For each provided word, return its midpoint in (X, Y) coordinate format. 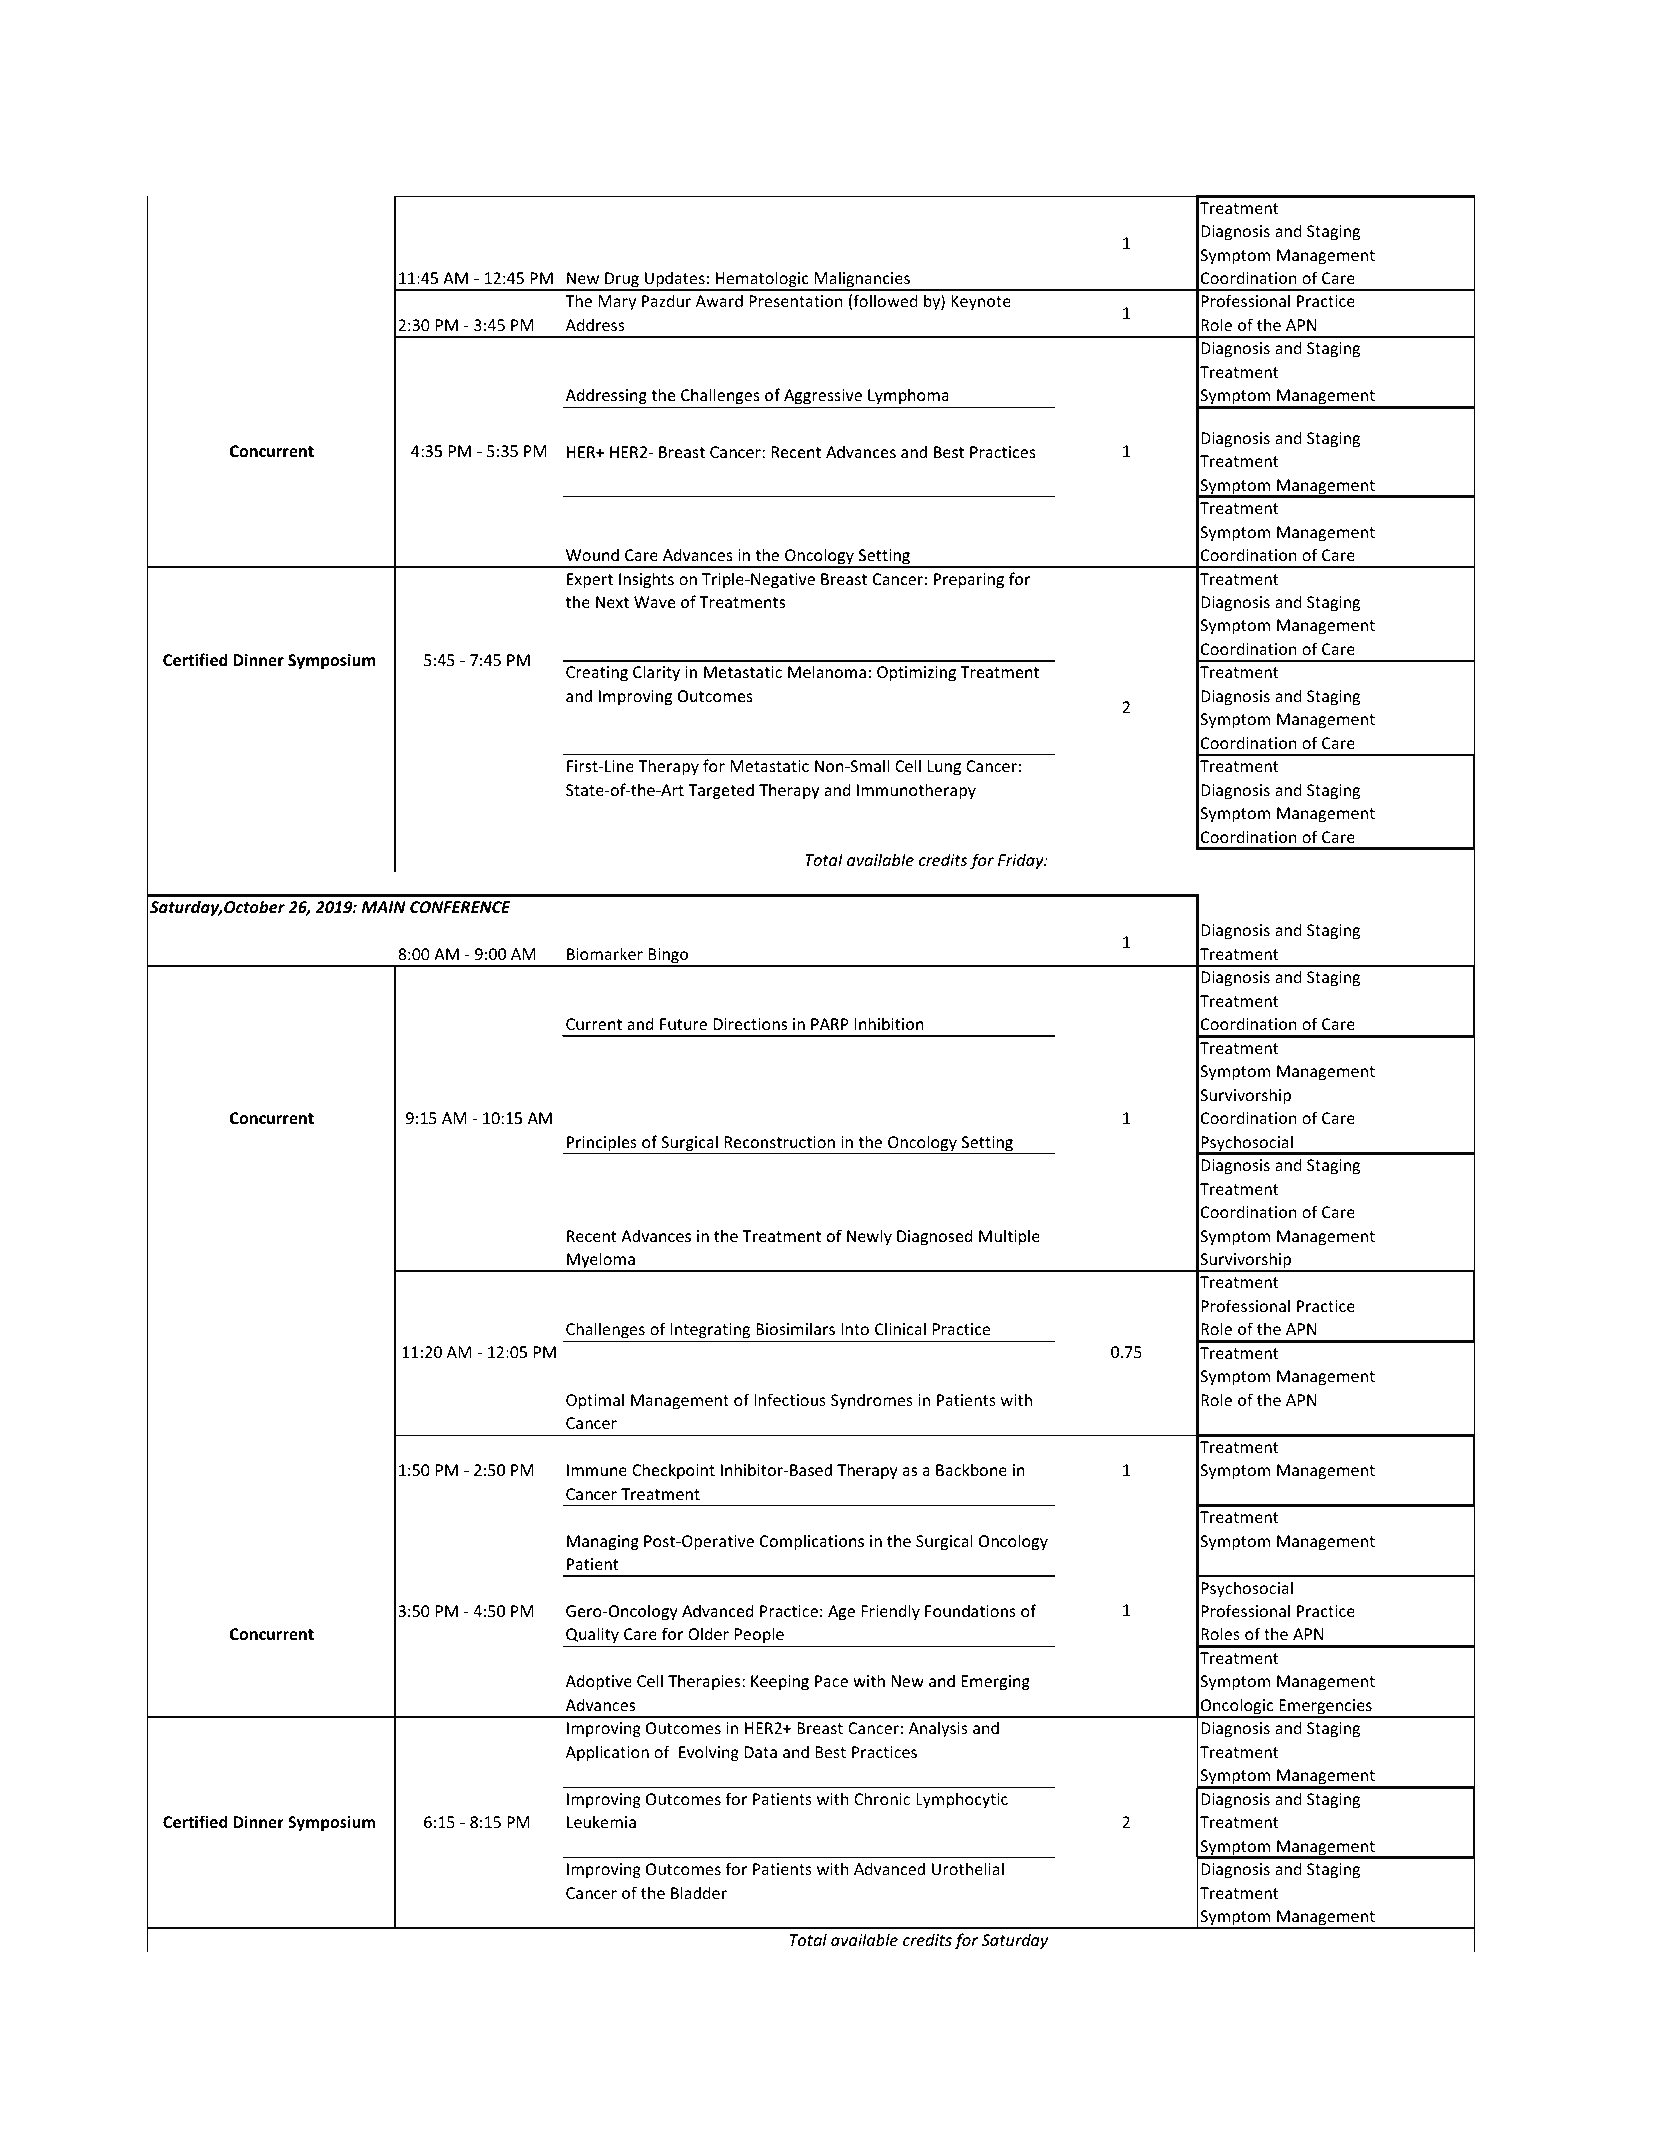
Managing (603, 1543)
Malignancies (862, 280)
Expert (590, 581)
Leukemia (601, 1821)
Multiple (1009, 1237)
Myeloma (601, 1261)
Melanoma (827, 671)
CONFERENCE (460, 907)
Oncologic (1237, 1707)
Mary (617, 303)
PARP (830, 1024)
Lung (944, 768)
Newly (869, 1237)
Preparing (969, 581)
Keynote (981, 303)
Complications (812, 1542)
